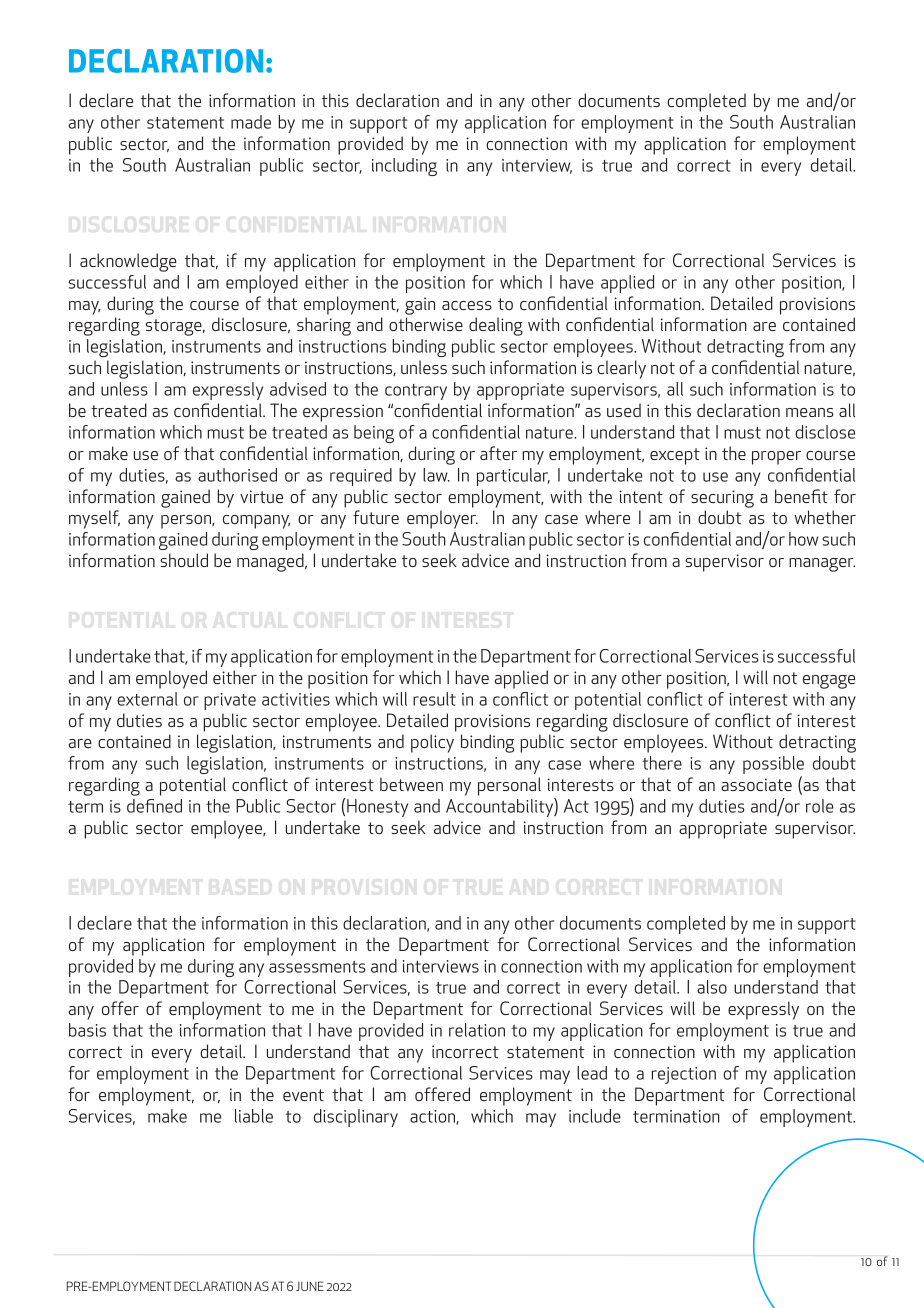 This document has width=924, height=1308. Describe the element at coordinates (434, 699) in the document. I see `result` at that location.
